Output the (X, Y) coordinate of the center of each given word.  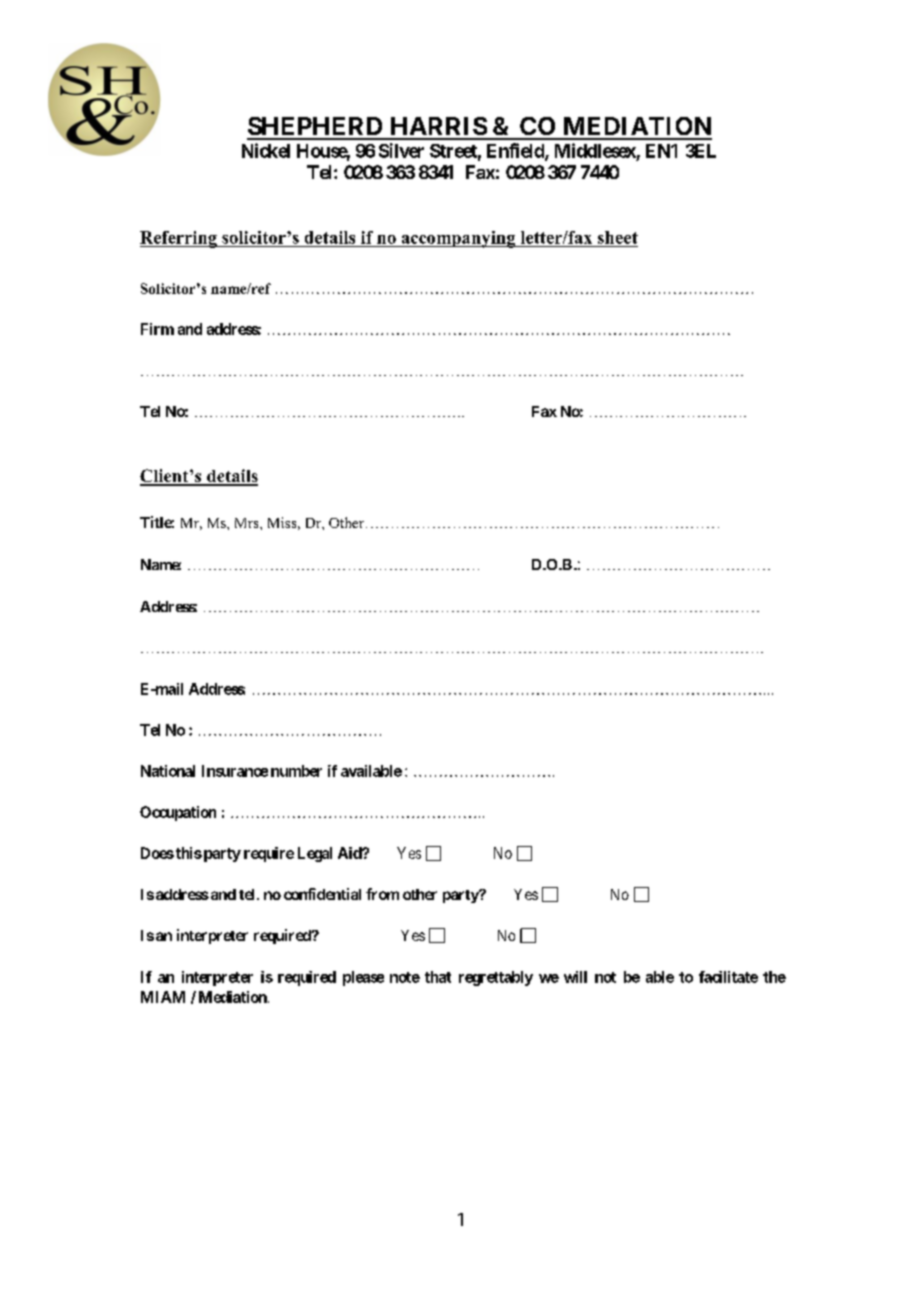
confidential (322, 894)
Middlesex (595, 150)
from (382, 894)
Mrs (248, 523)
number (296, 771)
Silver (401, 150)
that (438, 977)
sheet (618, 237)
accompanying (458, 239)
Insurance (235, 771)
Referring (179, 239)
